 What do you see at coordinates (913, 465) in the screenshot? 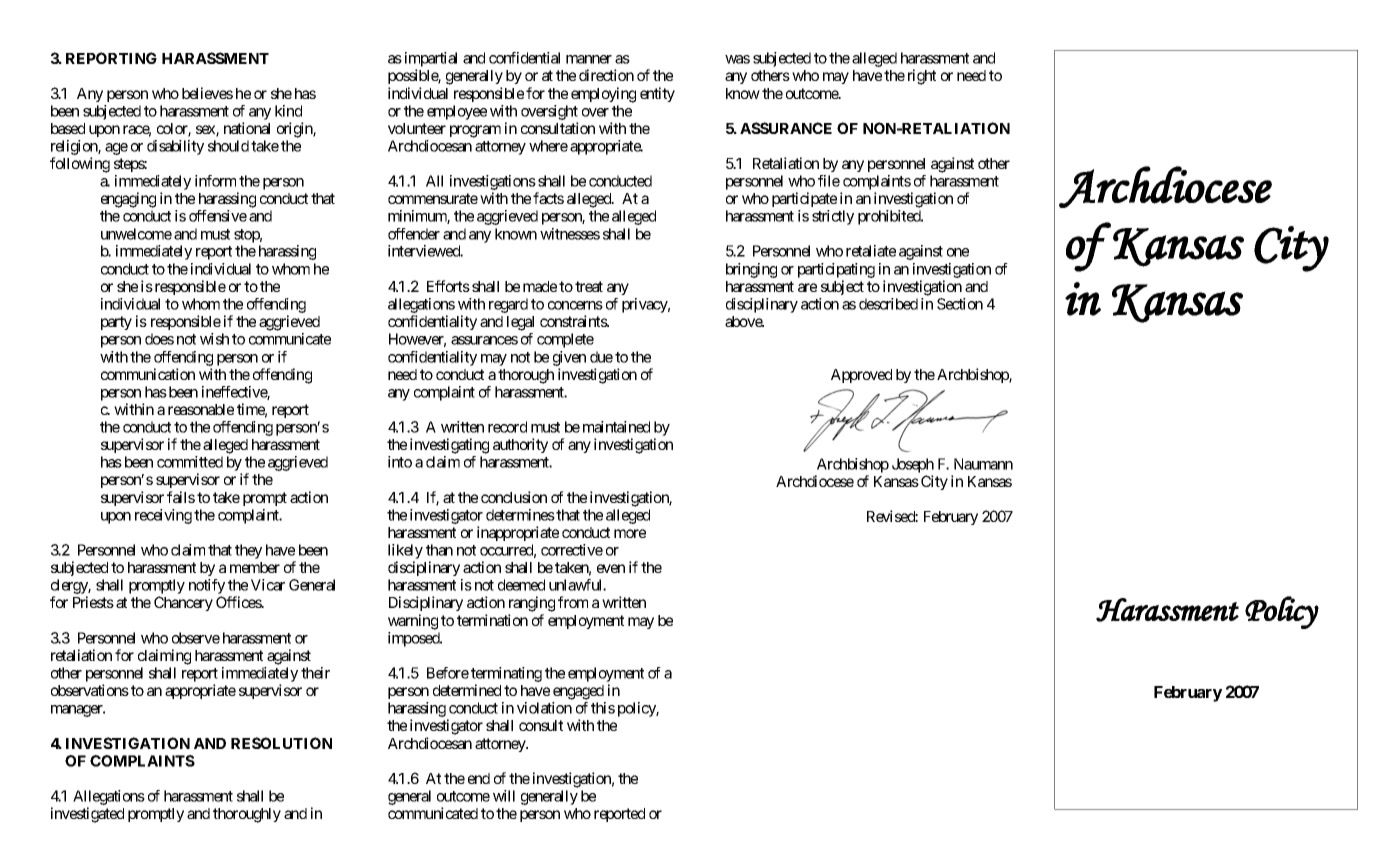
I see `Joseph` at bounding box center [913, 465].
